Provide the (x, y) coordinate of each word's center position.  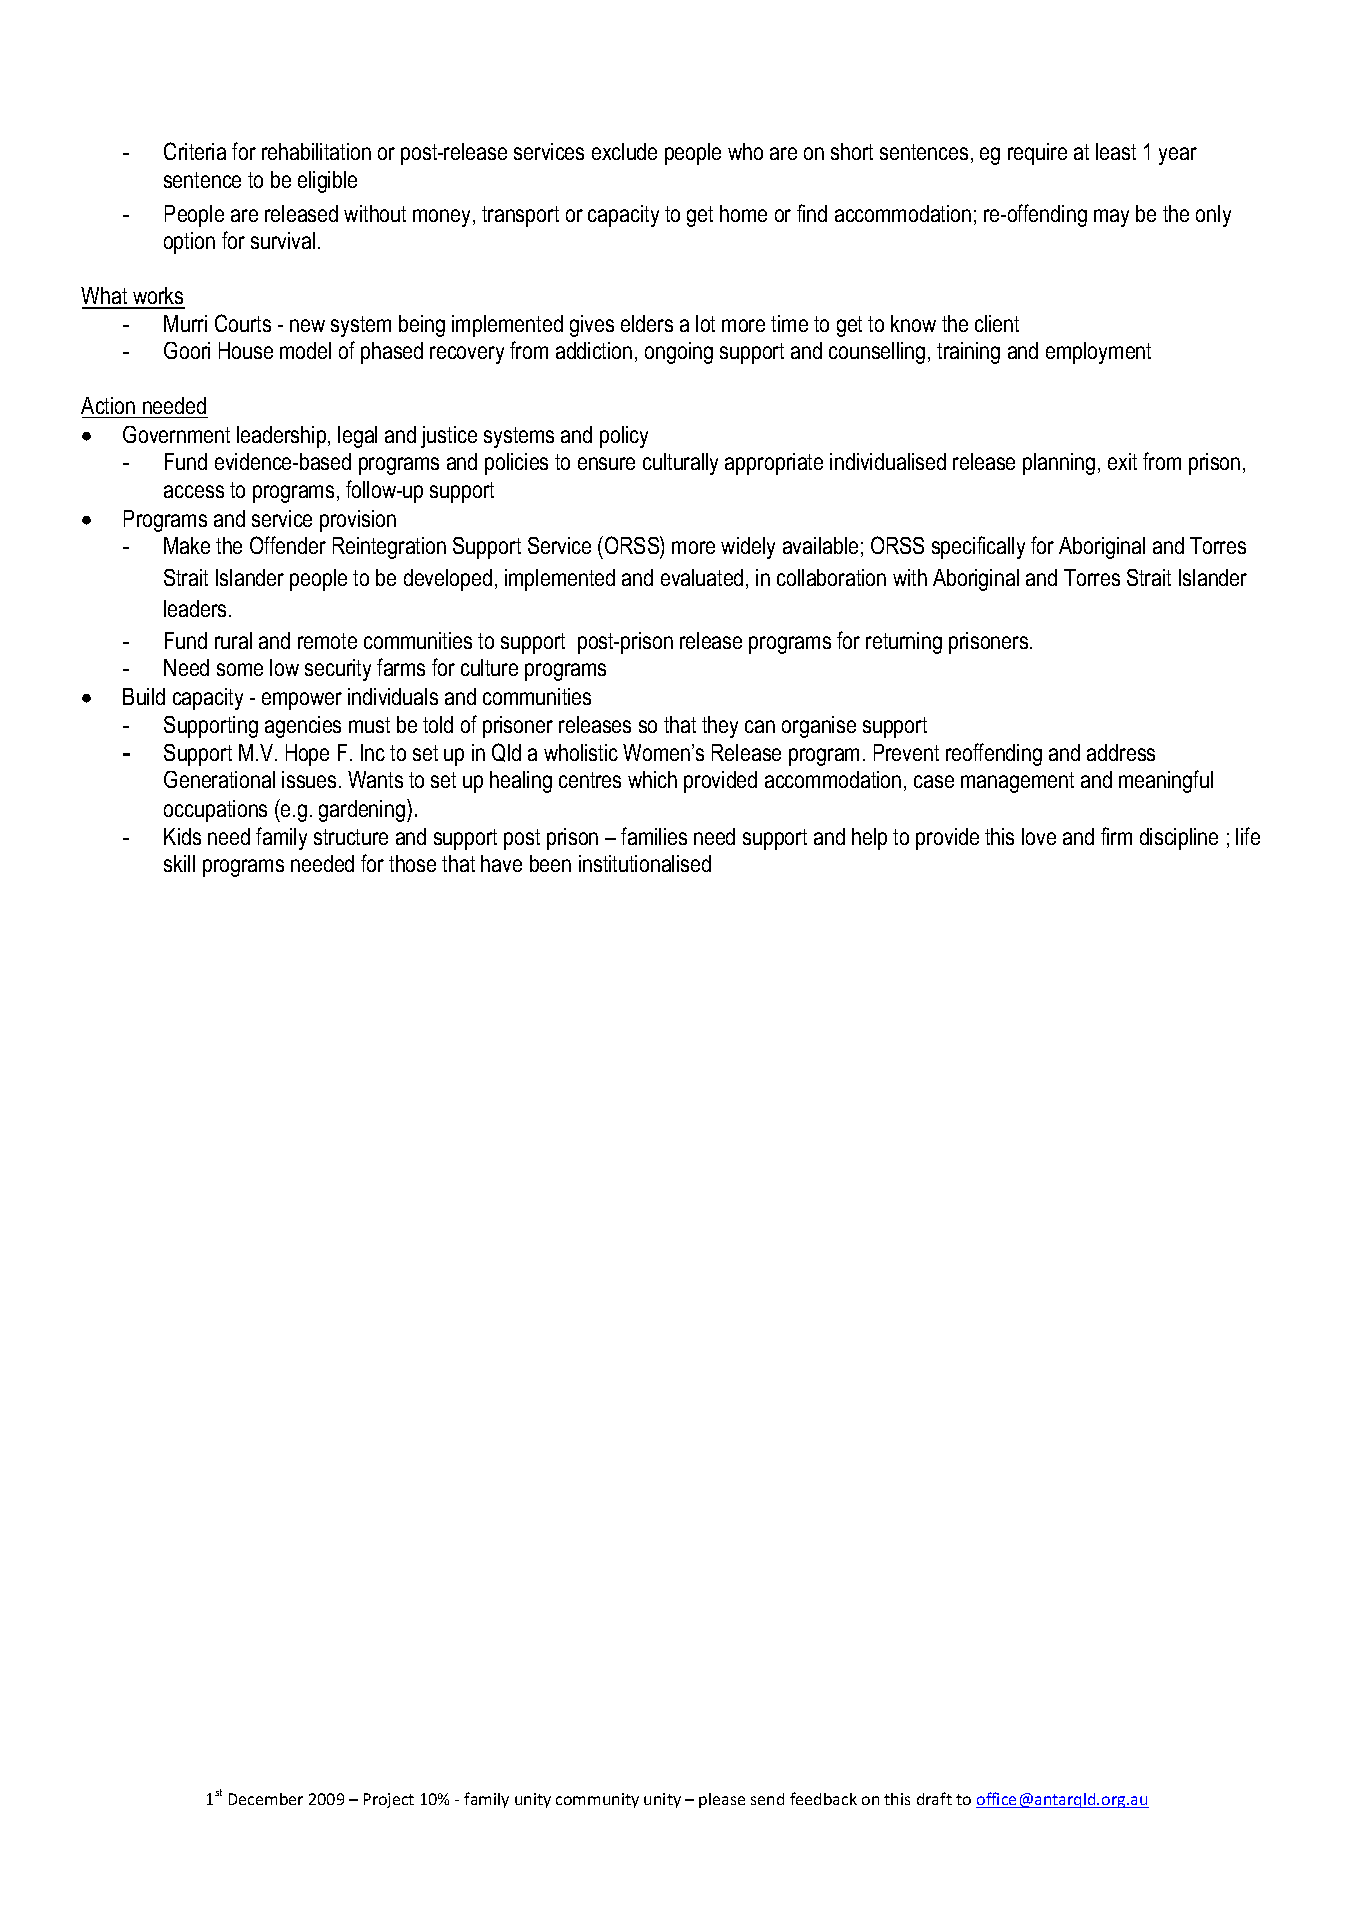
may (1111, 218)
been (550, 863)
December (266, 1799)
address (1121, 752)
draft (934, 1798)
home (743, 213)
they (720, 727)
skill (179, 863)
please (722, 1800)
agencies (303, 727)
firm (1116, 836)
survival (283, 240)
